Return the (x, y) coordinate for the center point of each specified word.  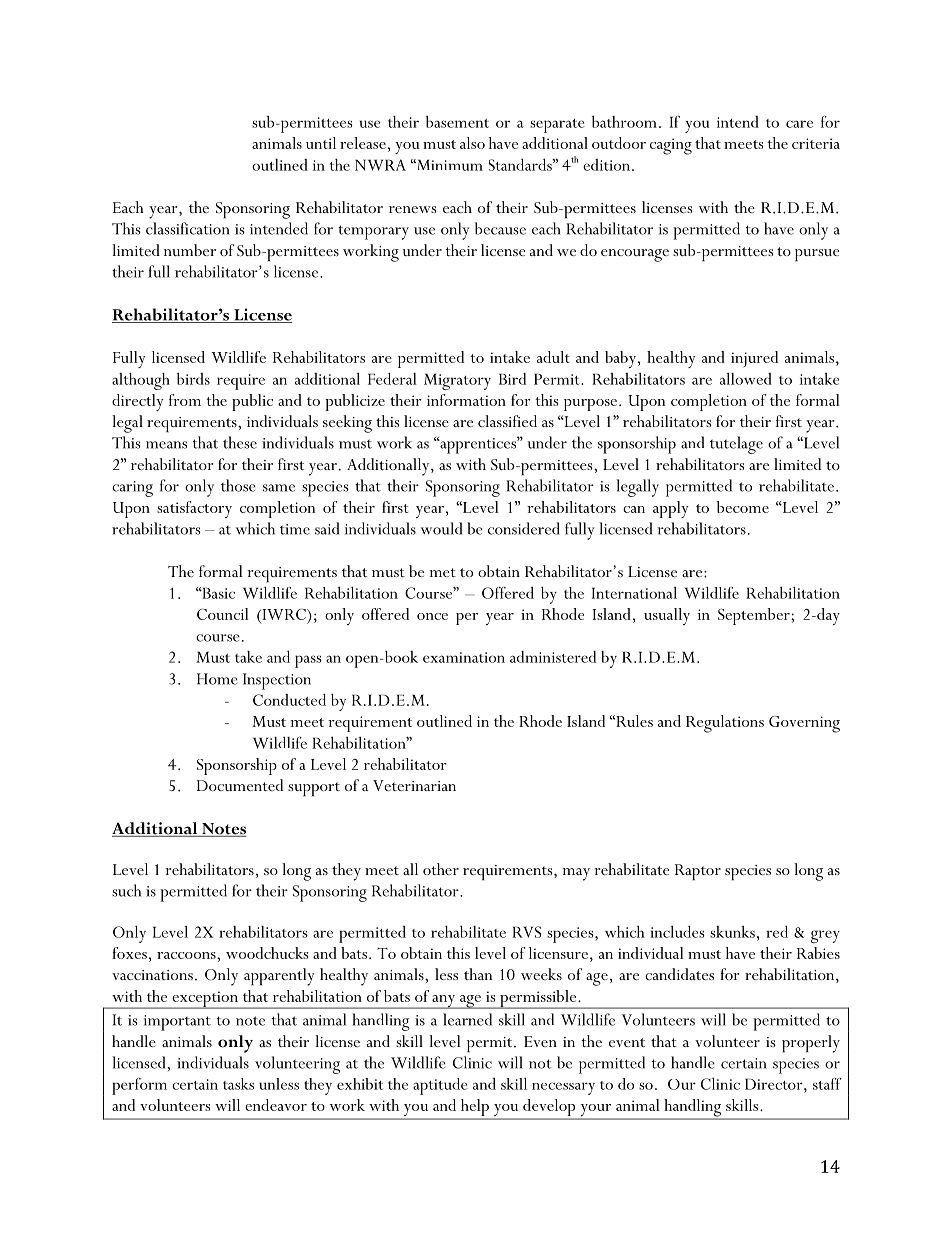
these (240, 442)
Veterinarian (414, 785)
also (472, 143)
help (475, 1107)
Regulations (725, 724)
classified (507, 421)
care (799, 124)
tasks (238, 1084)
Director (775, 1084)
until (321, 143)
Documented (240, 785)
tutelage (736, 445)
